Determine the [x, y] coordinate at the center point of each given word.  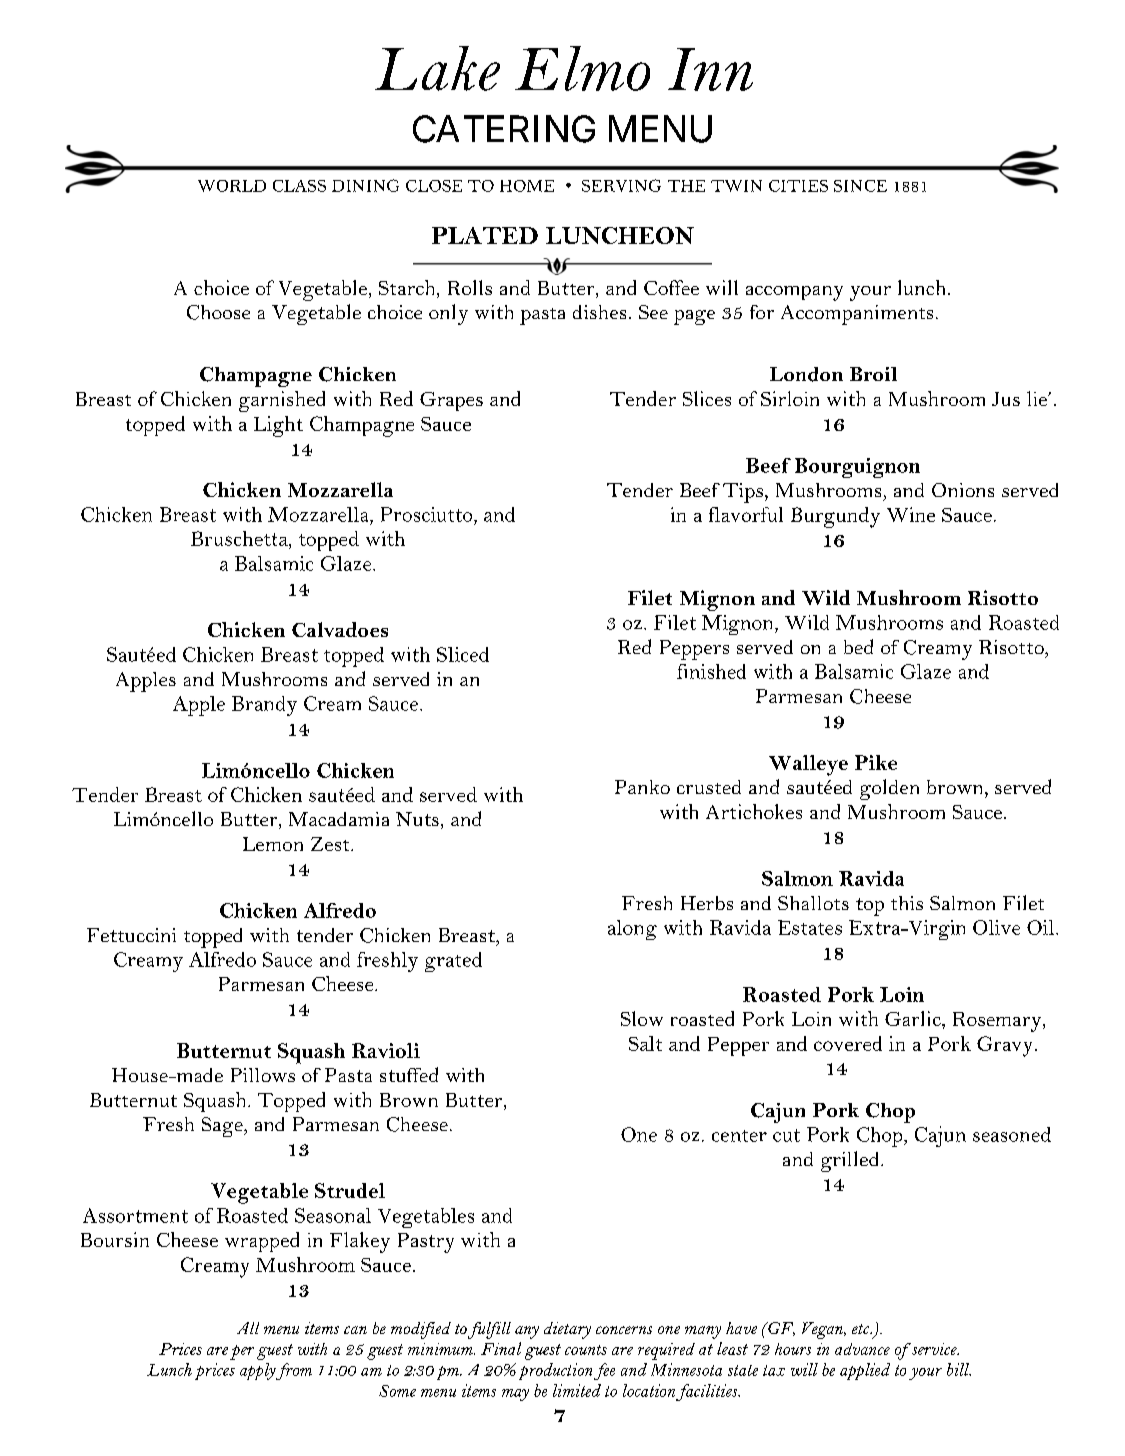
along [632, 930]
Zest [331, 844]
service [934, 1349]
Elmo [582, 68]
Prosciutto [428, 514]
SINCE [860, 186]
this [907, 903]
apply [258, 1371]
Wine [911, 514]
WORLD [232, 186]
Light [278, 426]
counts [586, 1350]
